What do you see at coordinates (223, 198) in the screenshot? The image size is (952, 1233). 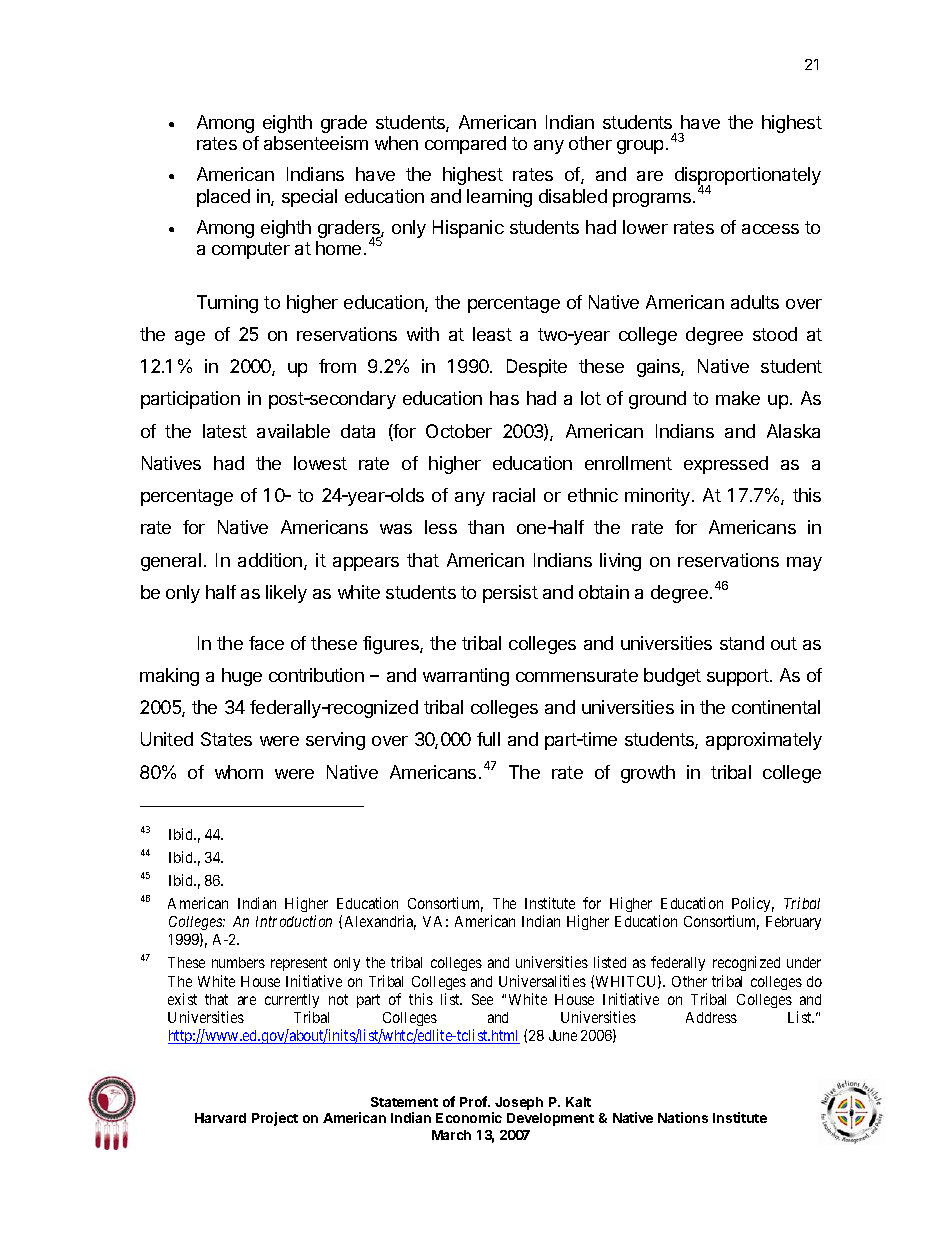 I see `placed` at bounding box center [223, 198].
